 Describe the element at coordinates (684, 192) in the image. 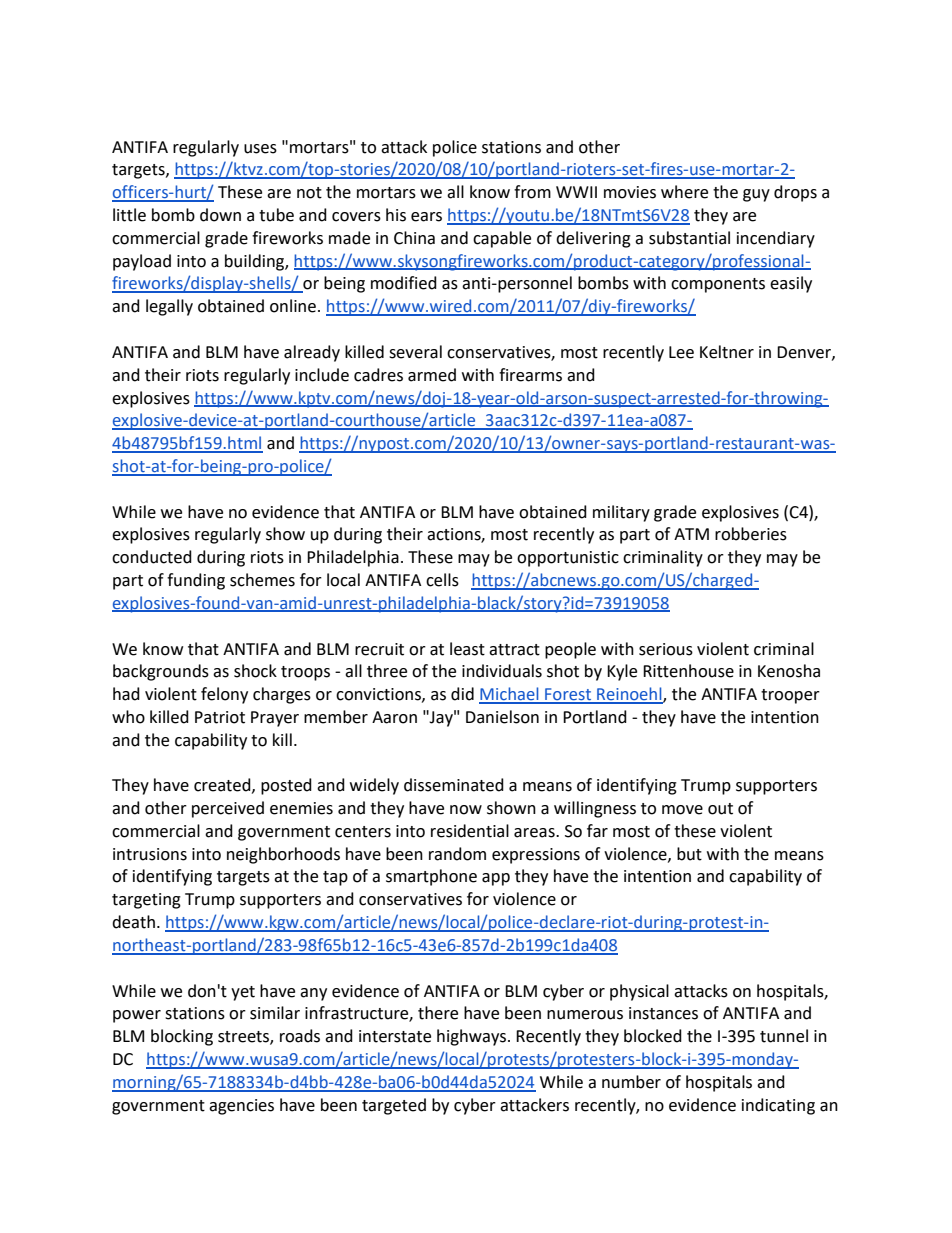

I see `where` at that location.
